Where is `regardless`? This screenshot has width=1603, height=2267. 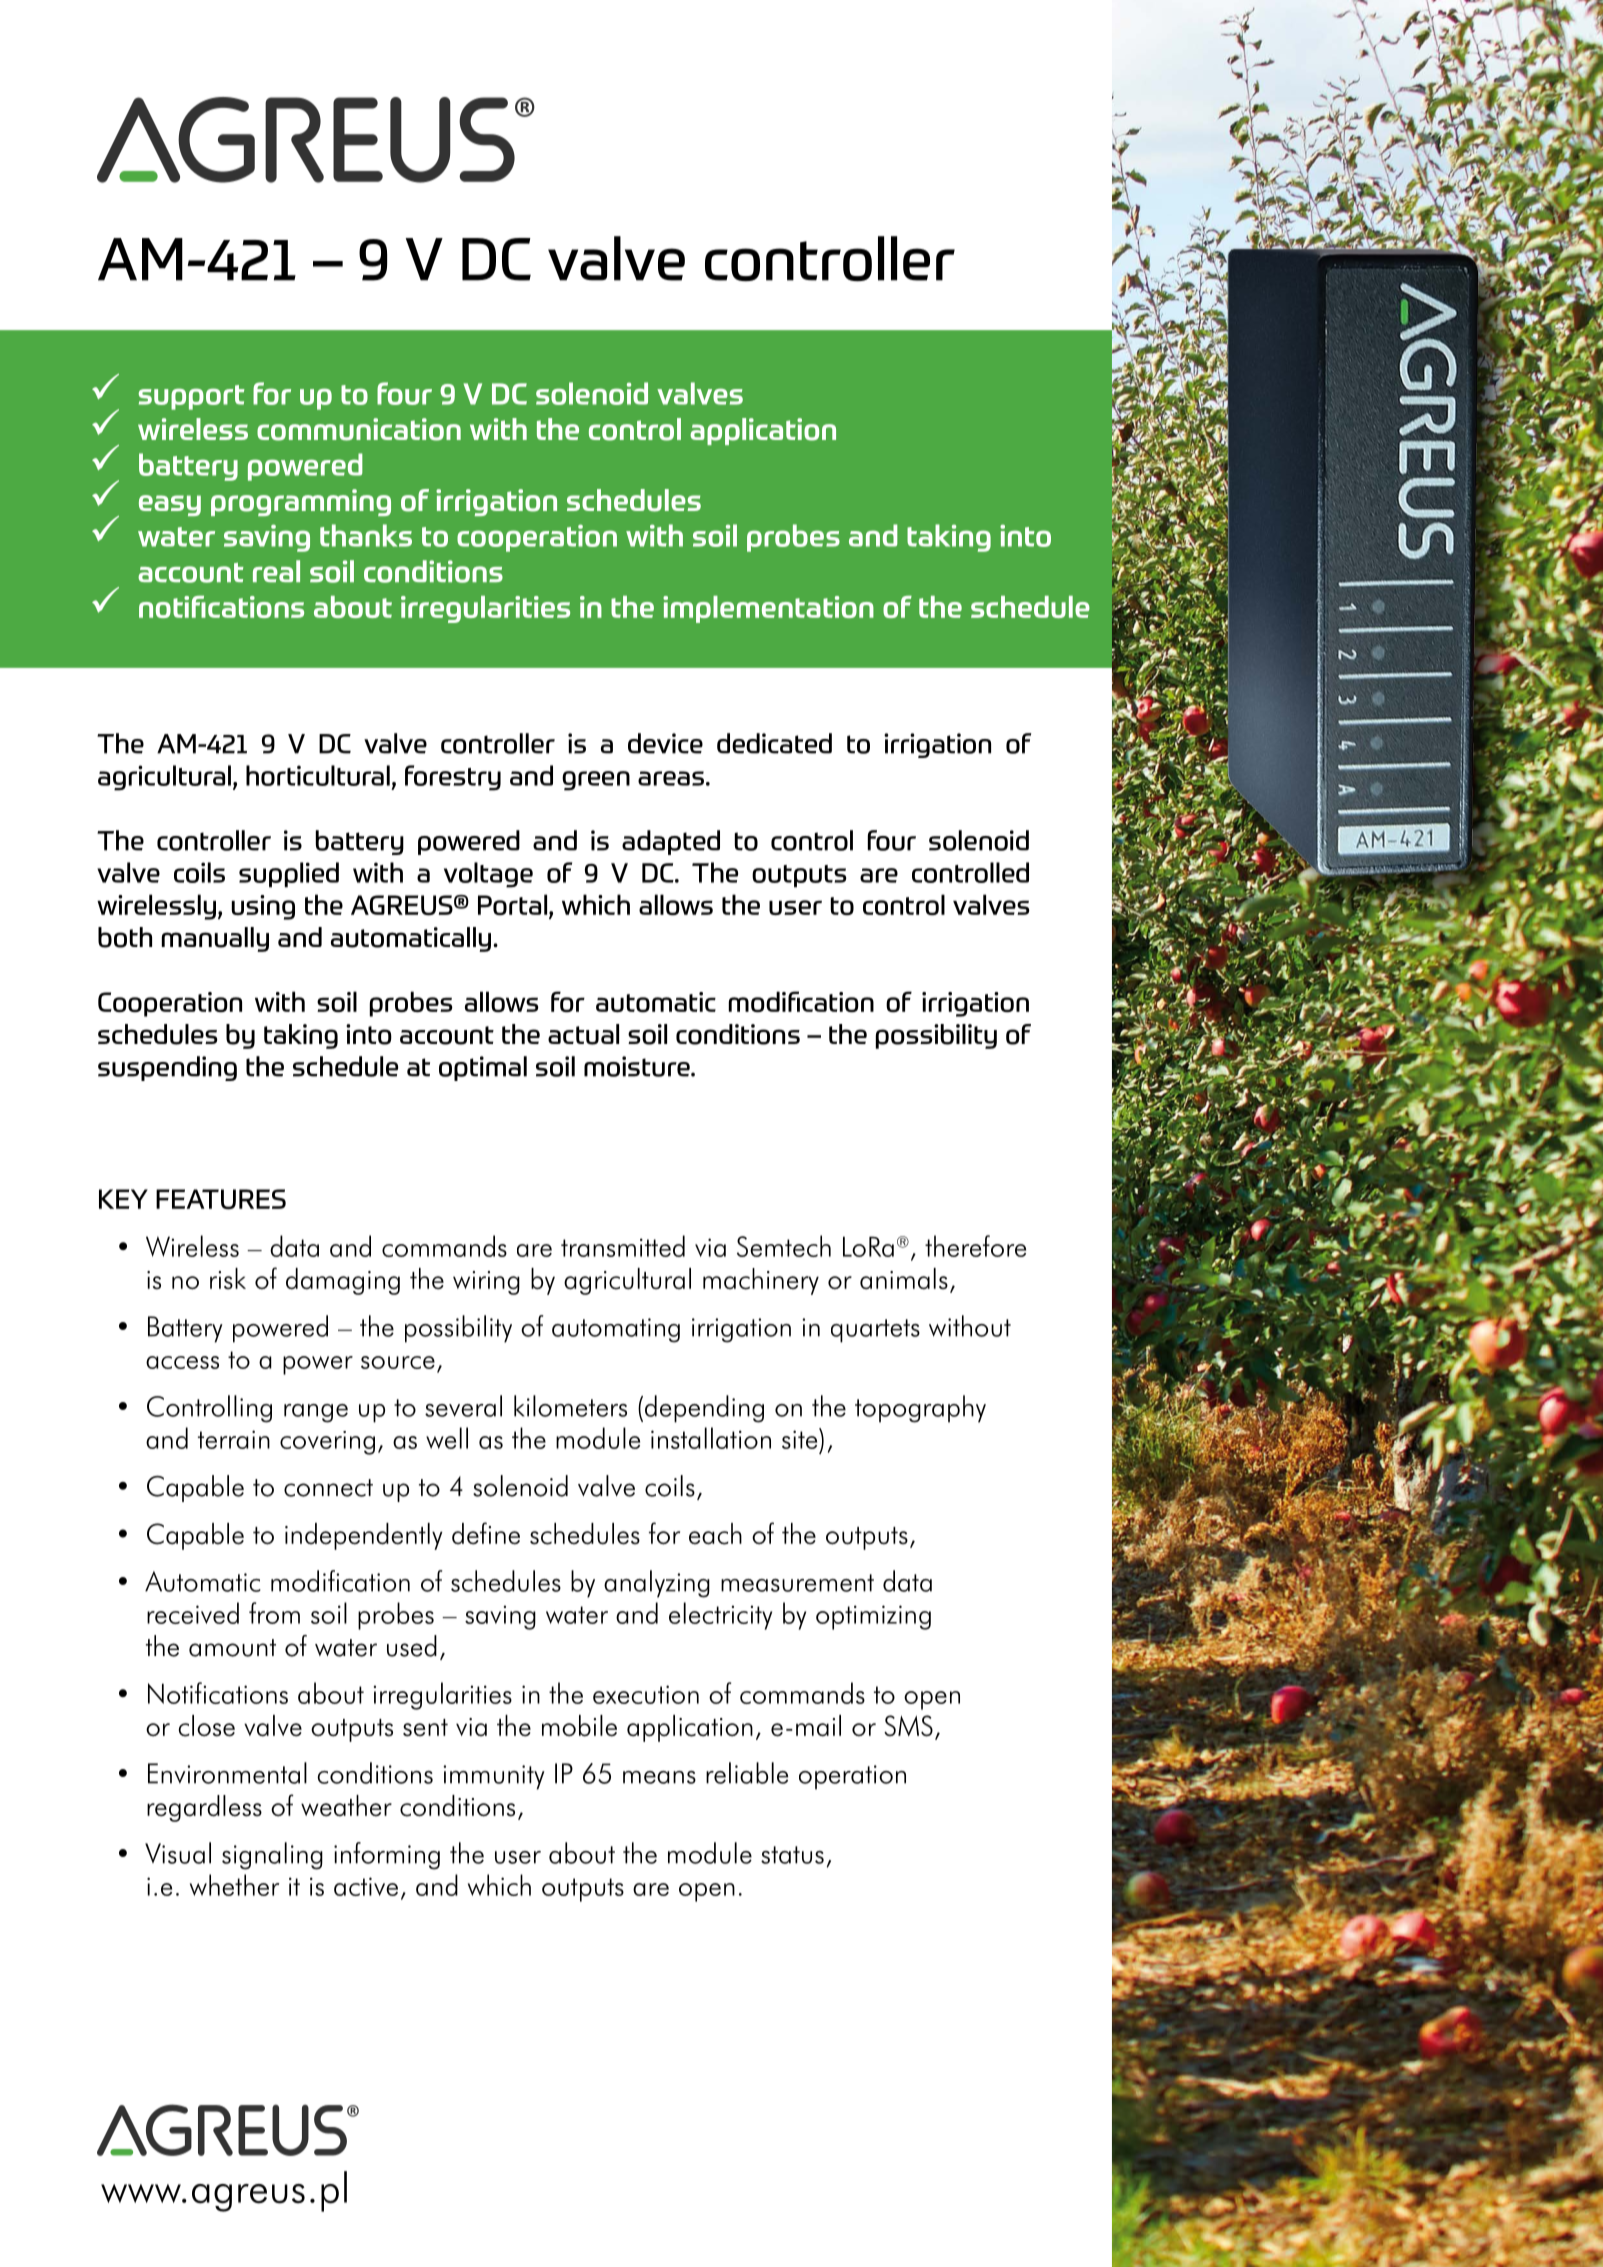
regardless is located at coordinates (204, 1808).
